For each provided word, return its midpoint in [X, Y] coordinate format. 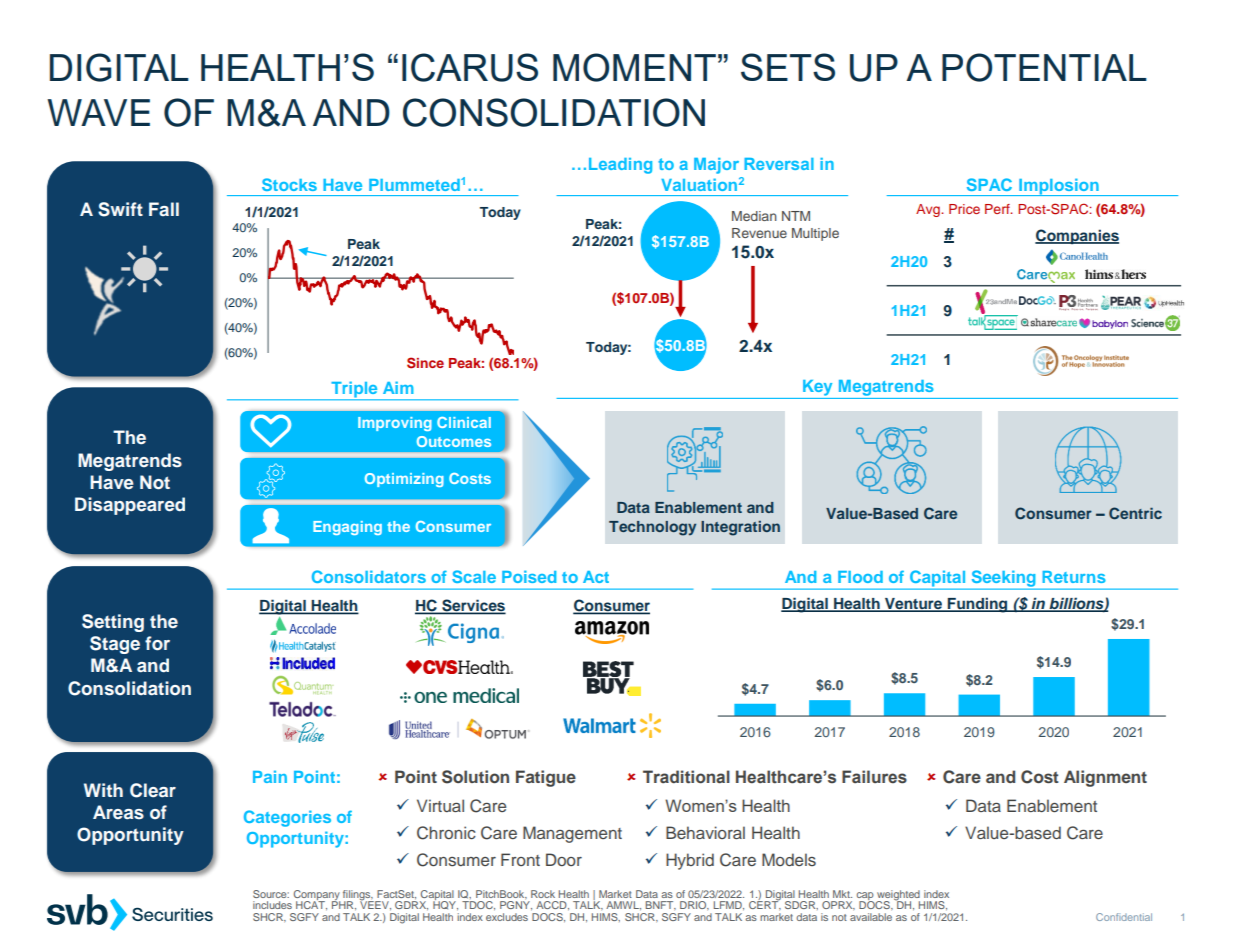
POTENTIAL [1044, 67]
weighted [898, 896]
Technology [652, 528]
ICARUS [470, 67]
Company [317, 896]
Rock [543, 894]
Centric [1135, 513]
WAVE [98, 112]
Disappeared [130, 506]
